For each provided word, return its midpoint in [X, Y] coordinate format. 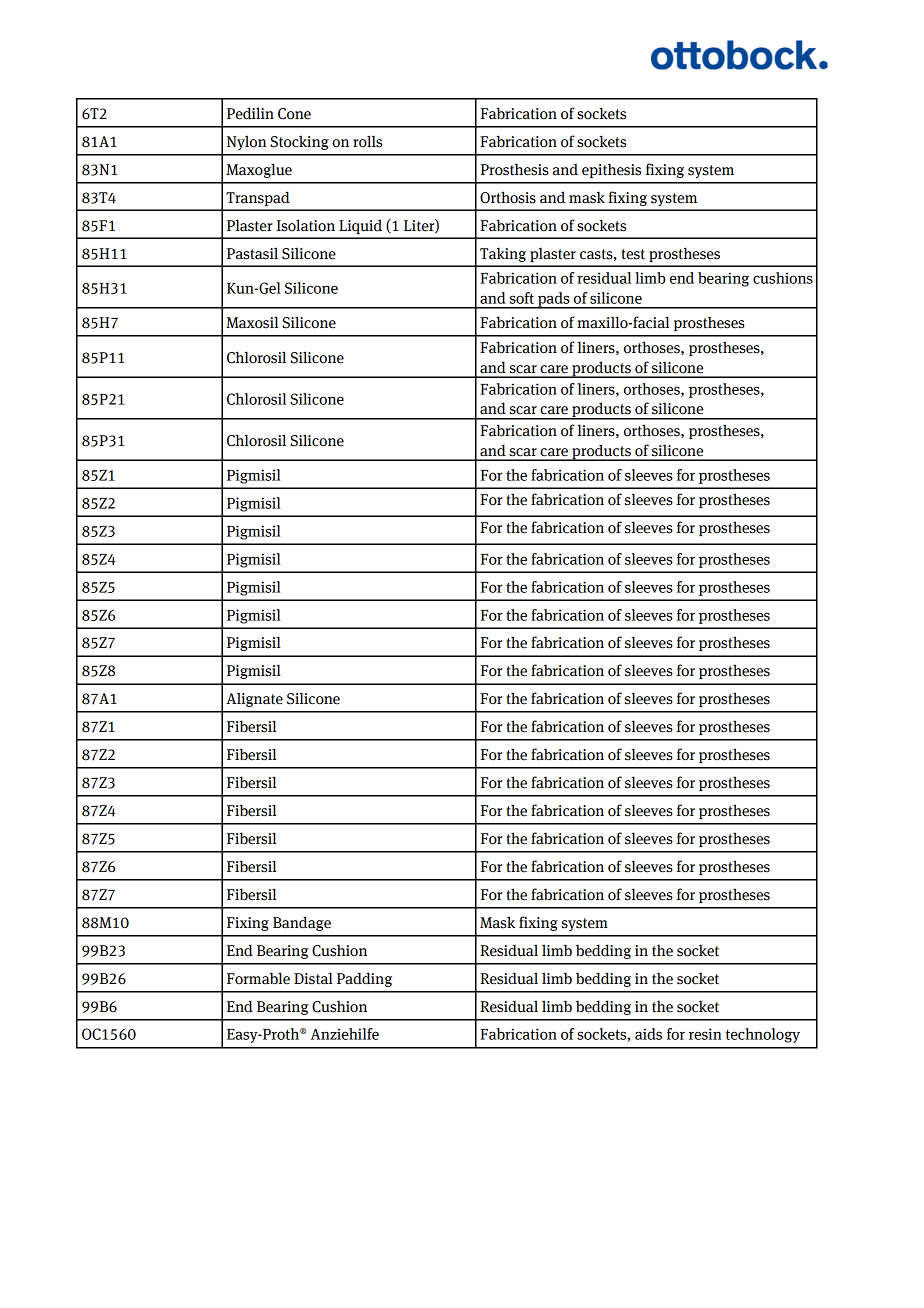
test [633, 254]
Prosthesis [515, 169]
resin [705, 1034]
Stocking [299, 142]
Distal [313, 978]
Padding [364, 979]
